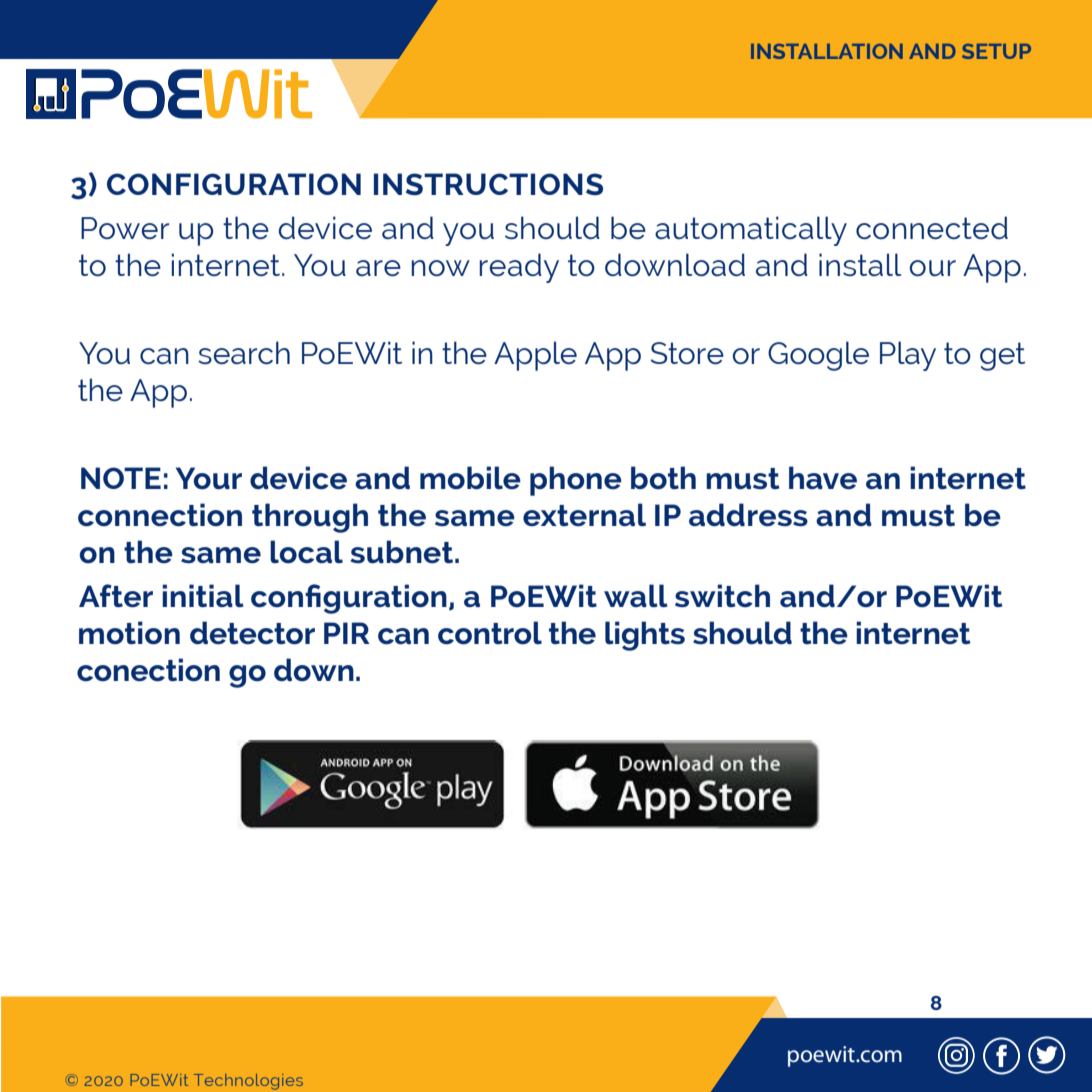 The height and width of the page is (1092, 1092). Describe the element at coordinates (908, 356) in the page. I see `Play` at that location.
